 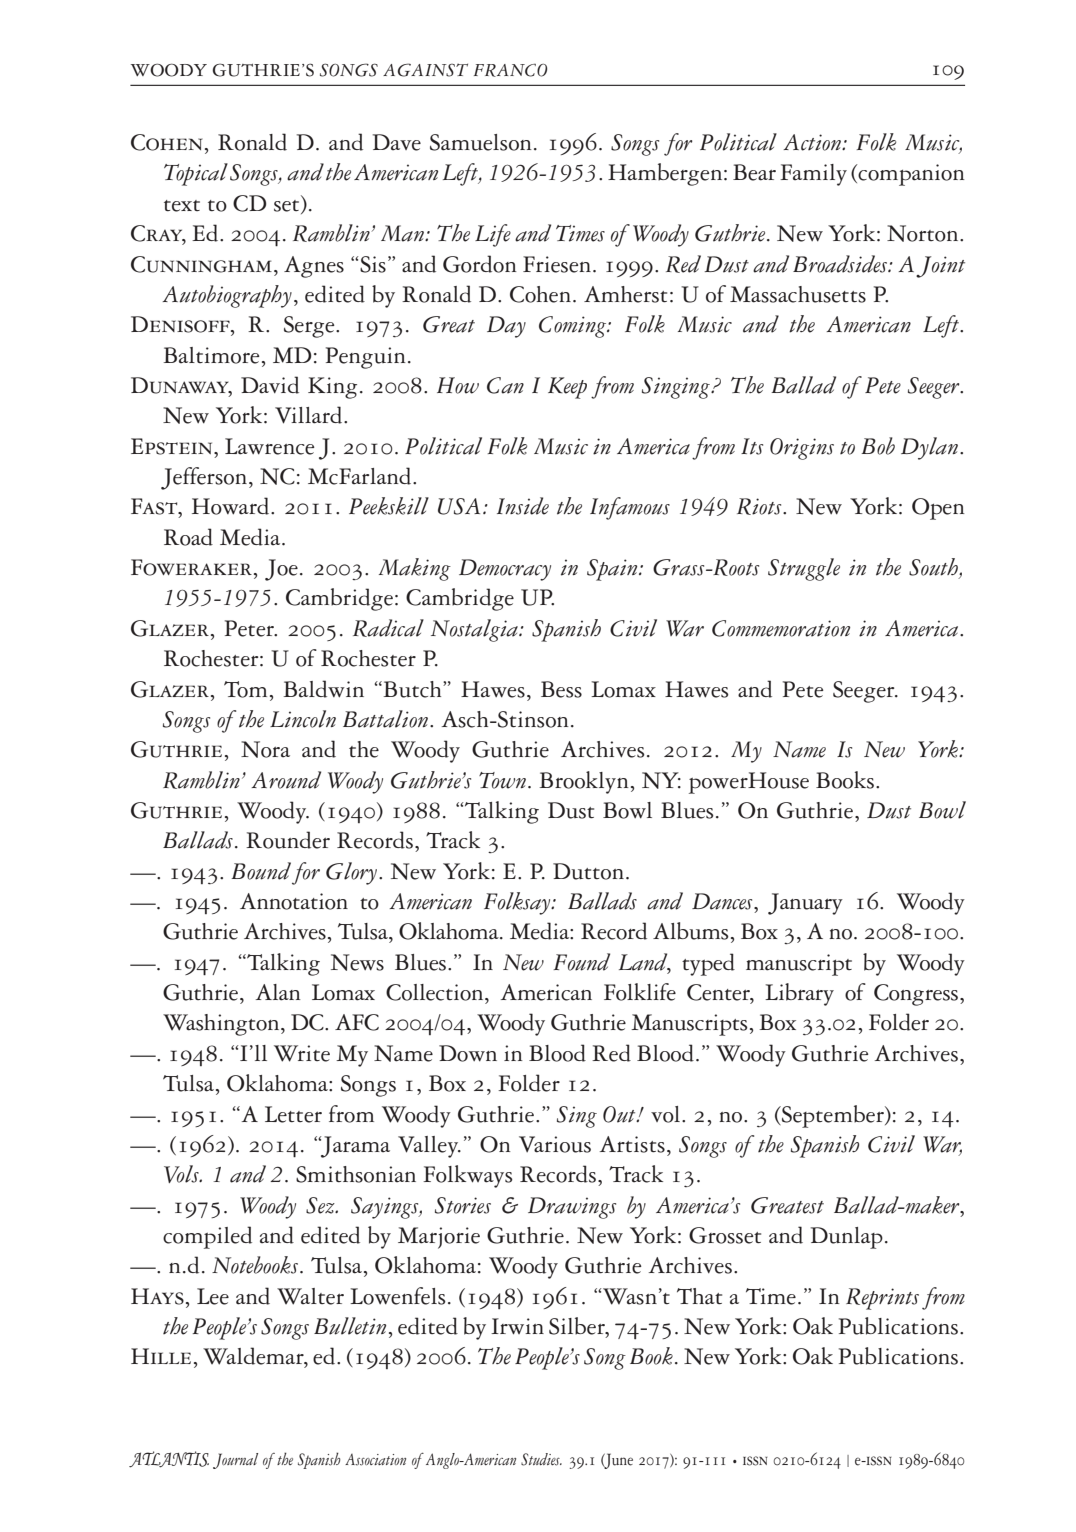 I want to click on Brooklyn, so click(x=584, y=782).
